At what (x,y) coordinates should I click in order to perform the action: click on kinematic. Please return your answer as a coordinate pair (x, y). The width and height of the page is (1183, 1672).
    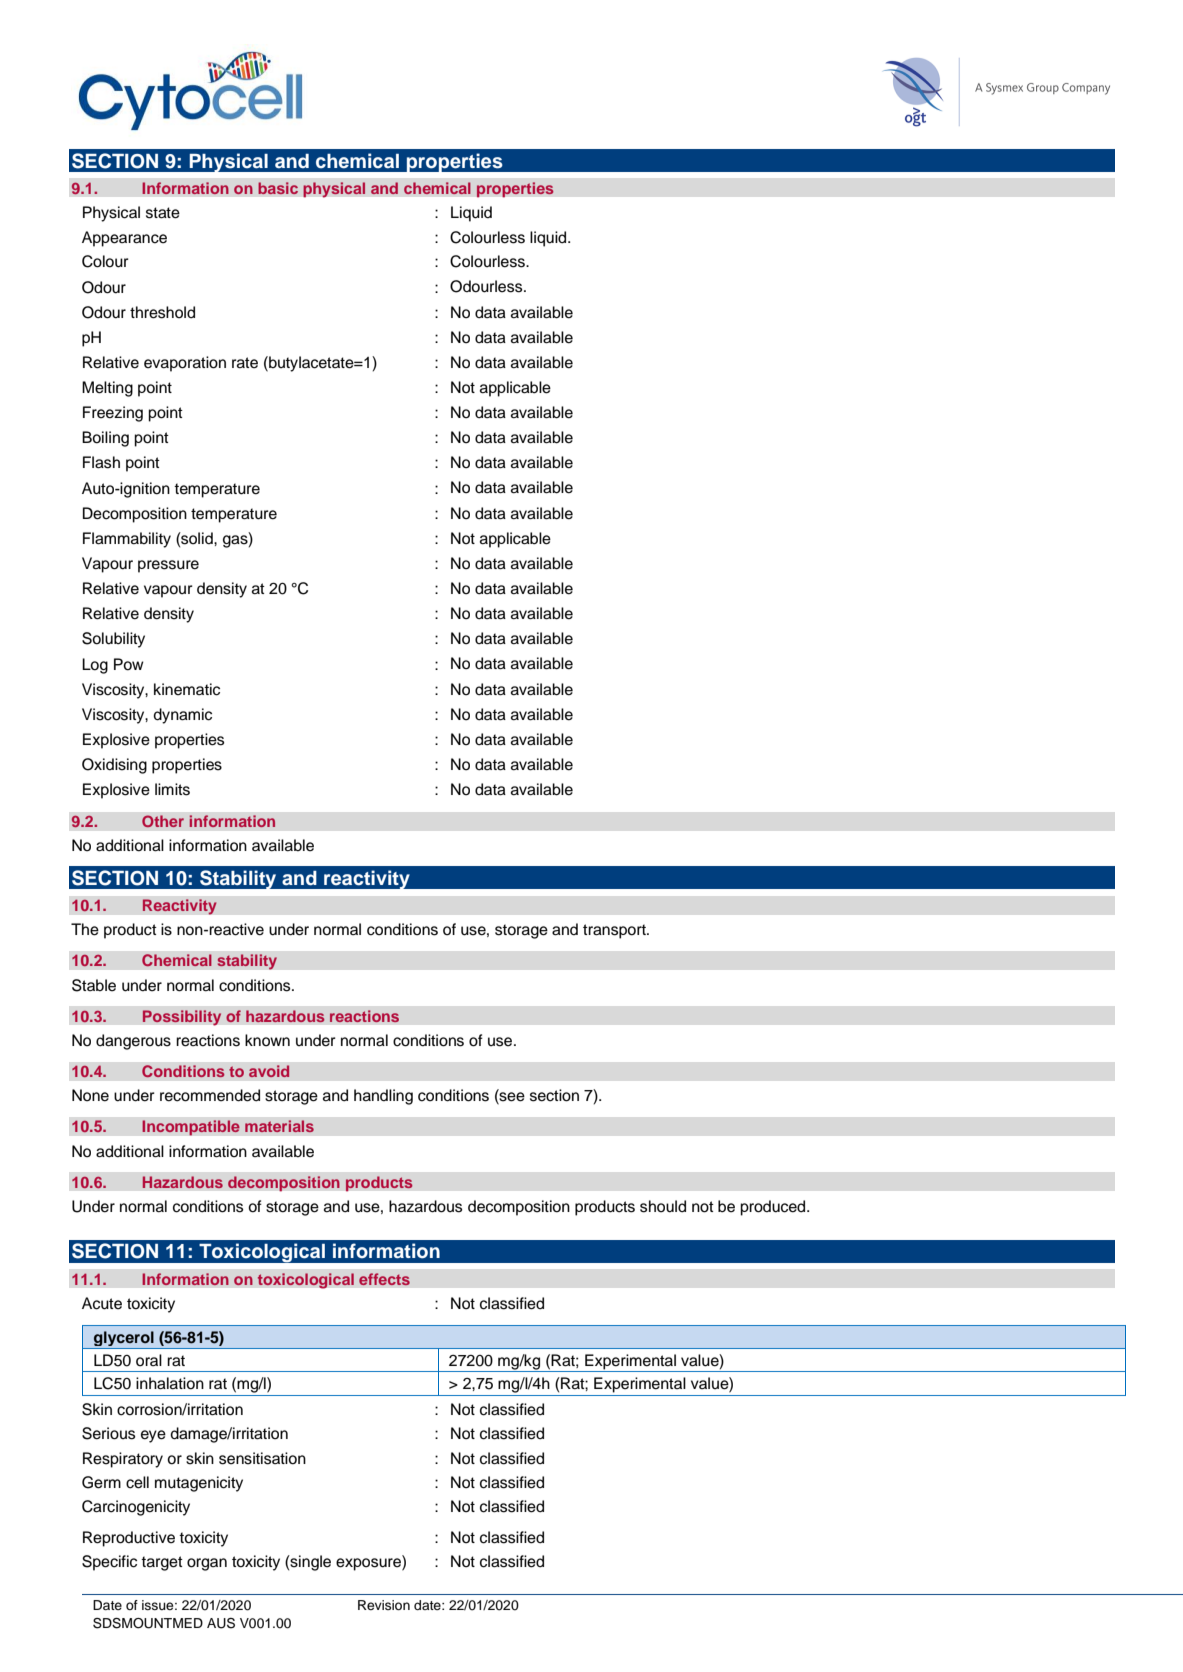
    Looking at the image, I should click on (187, 689).
